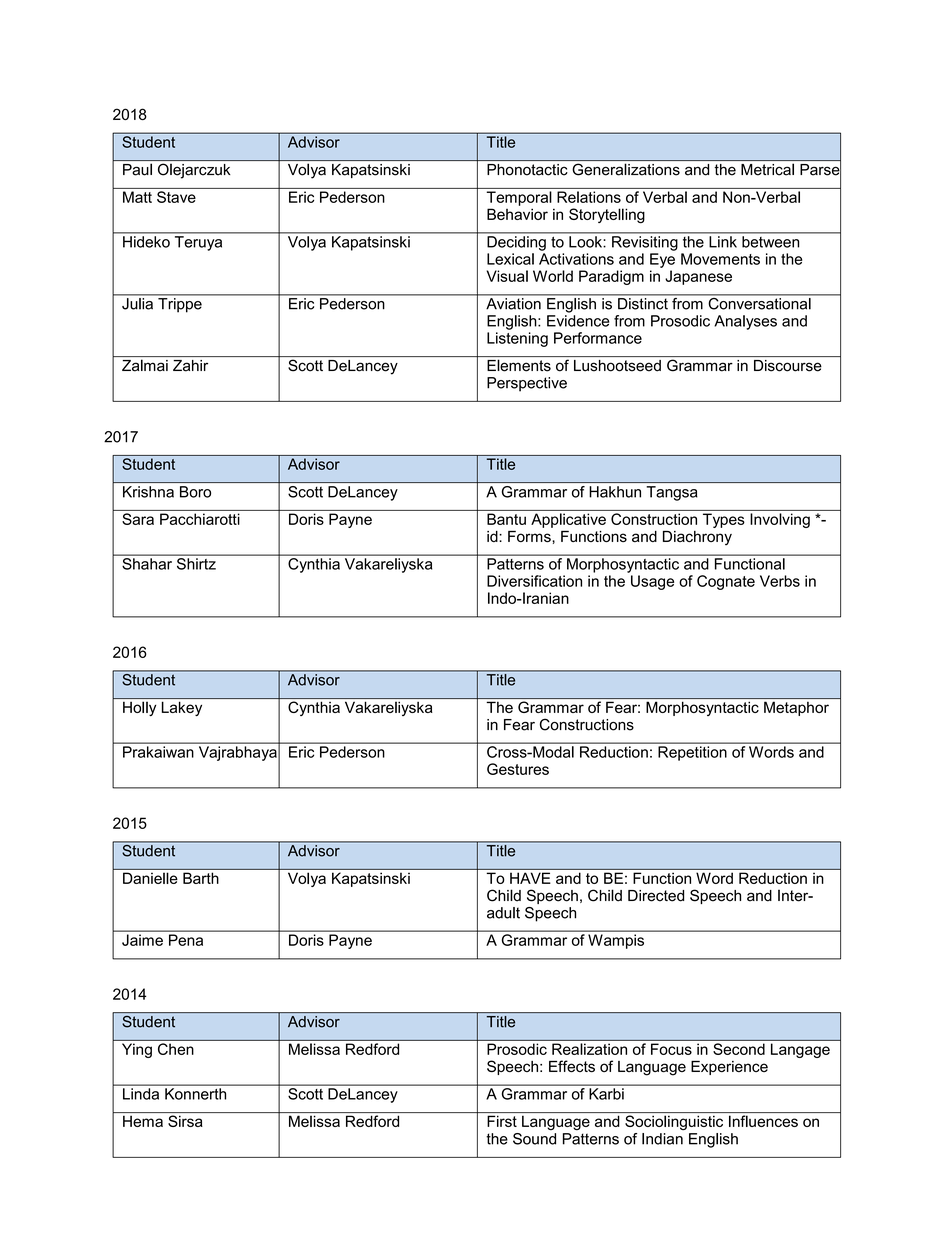 The image size is (952, 1233). Describe the element at coordinates (692, 753) in the screenshot. I see `Repetition` at that location.
